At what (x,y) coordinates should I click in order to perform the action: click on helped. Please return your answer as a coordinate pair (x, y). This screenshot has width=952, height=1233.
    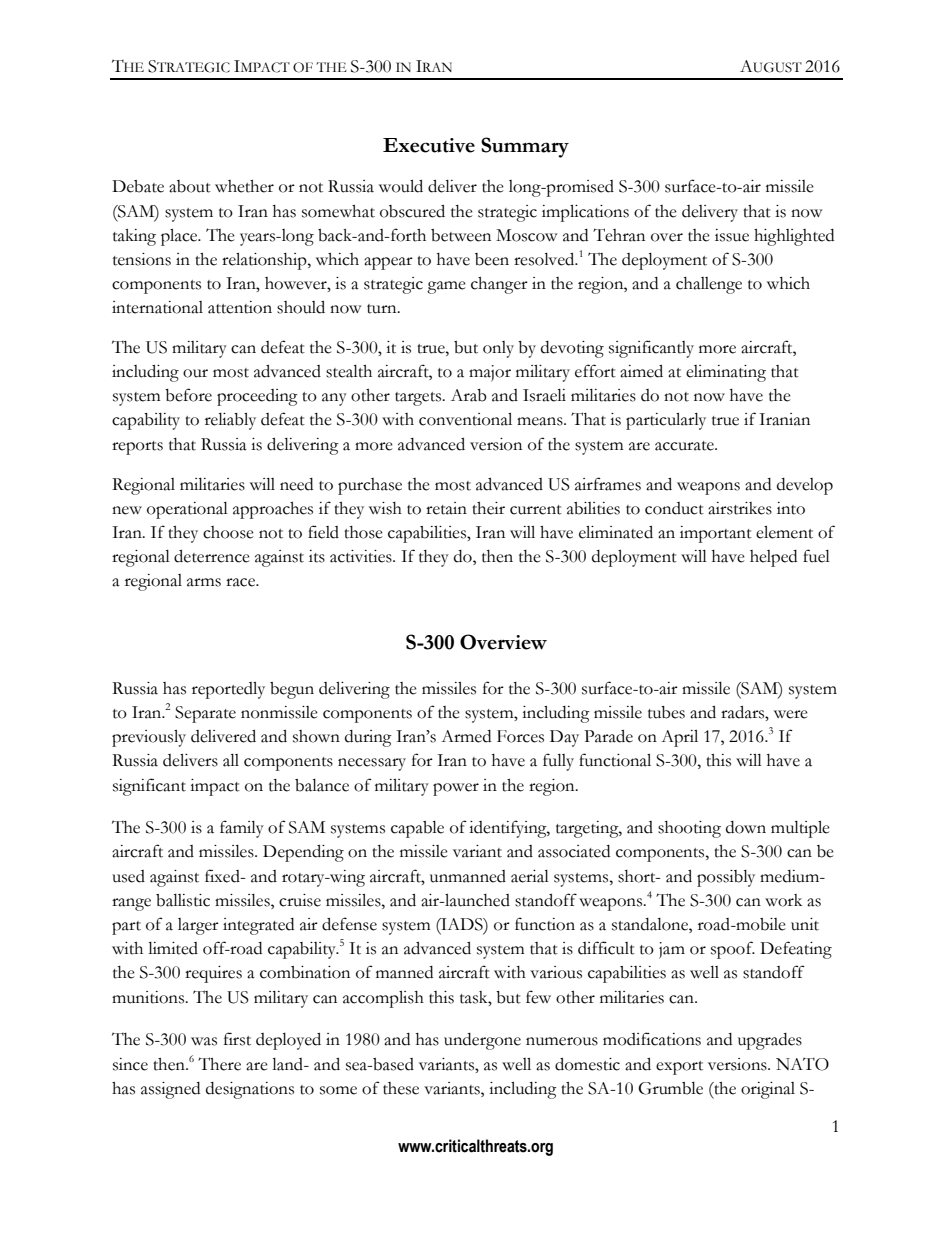
    Looking at the image, I should click on (773, 558).
